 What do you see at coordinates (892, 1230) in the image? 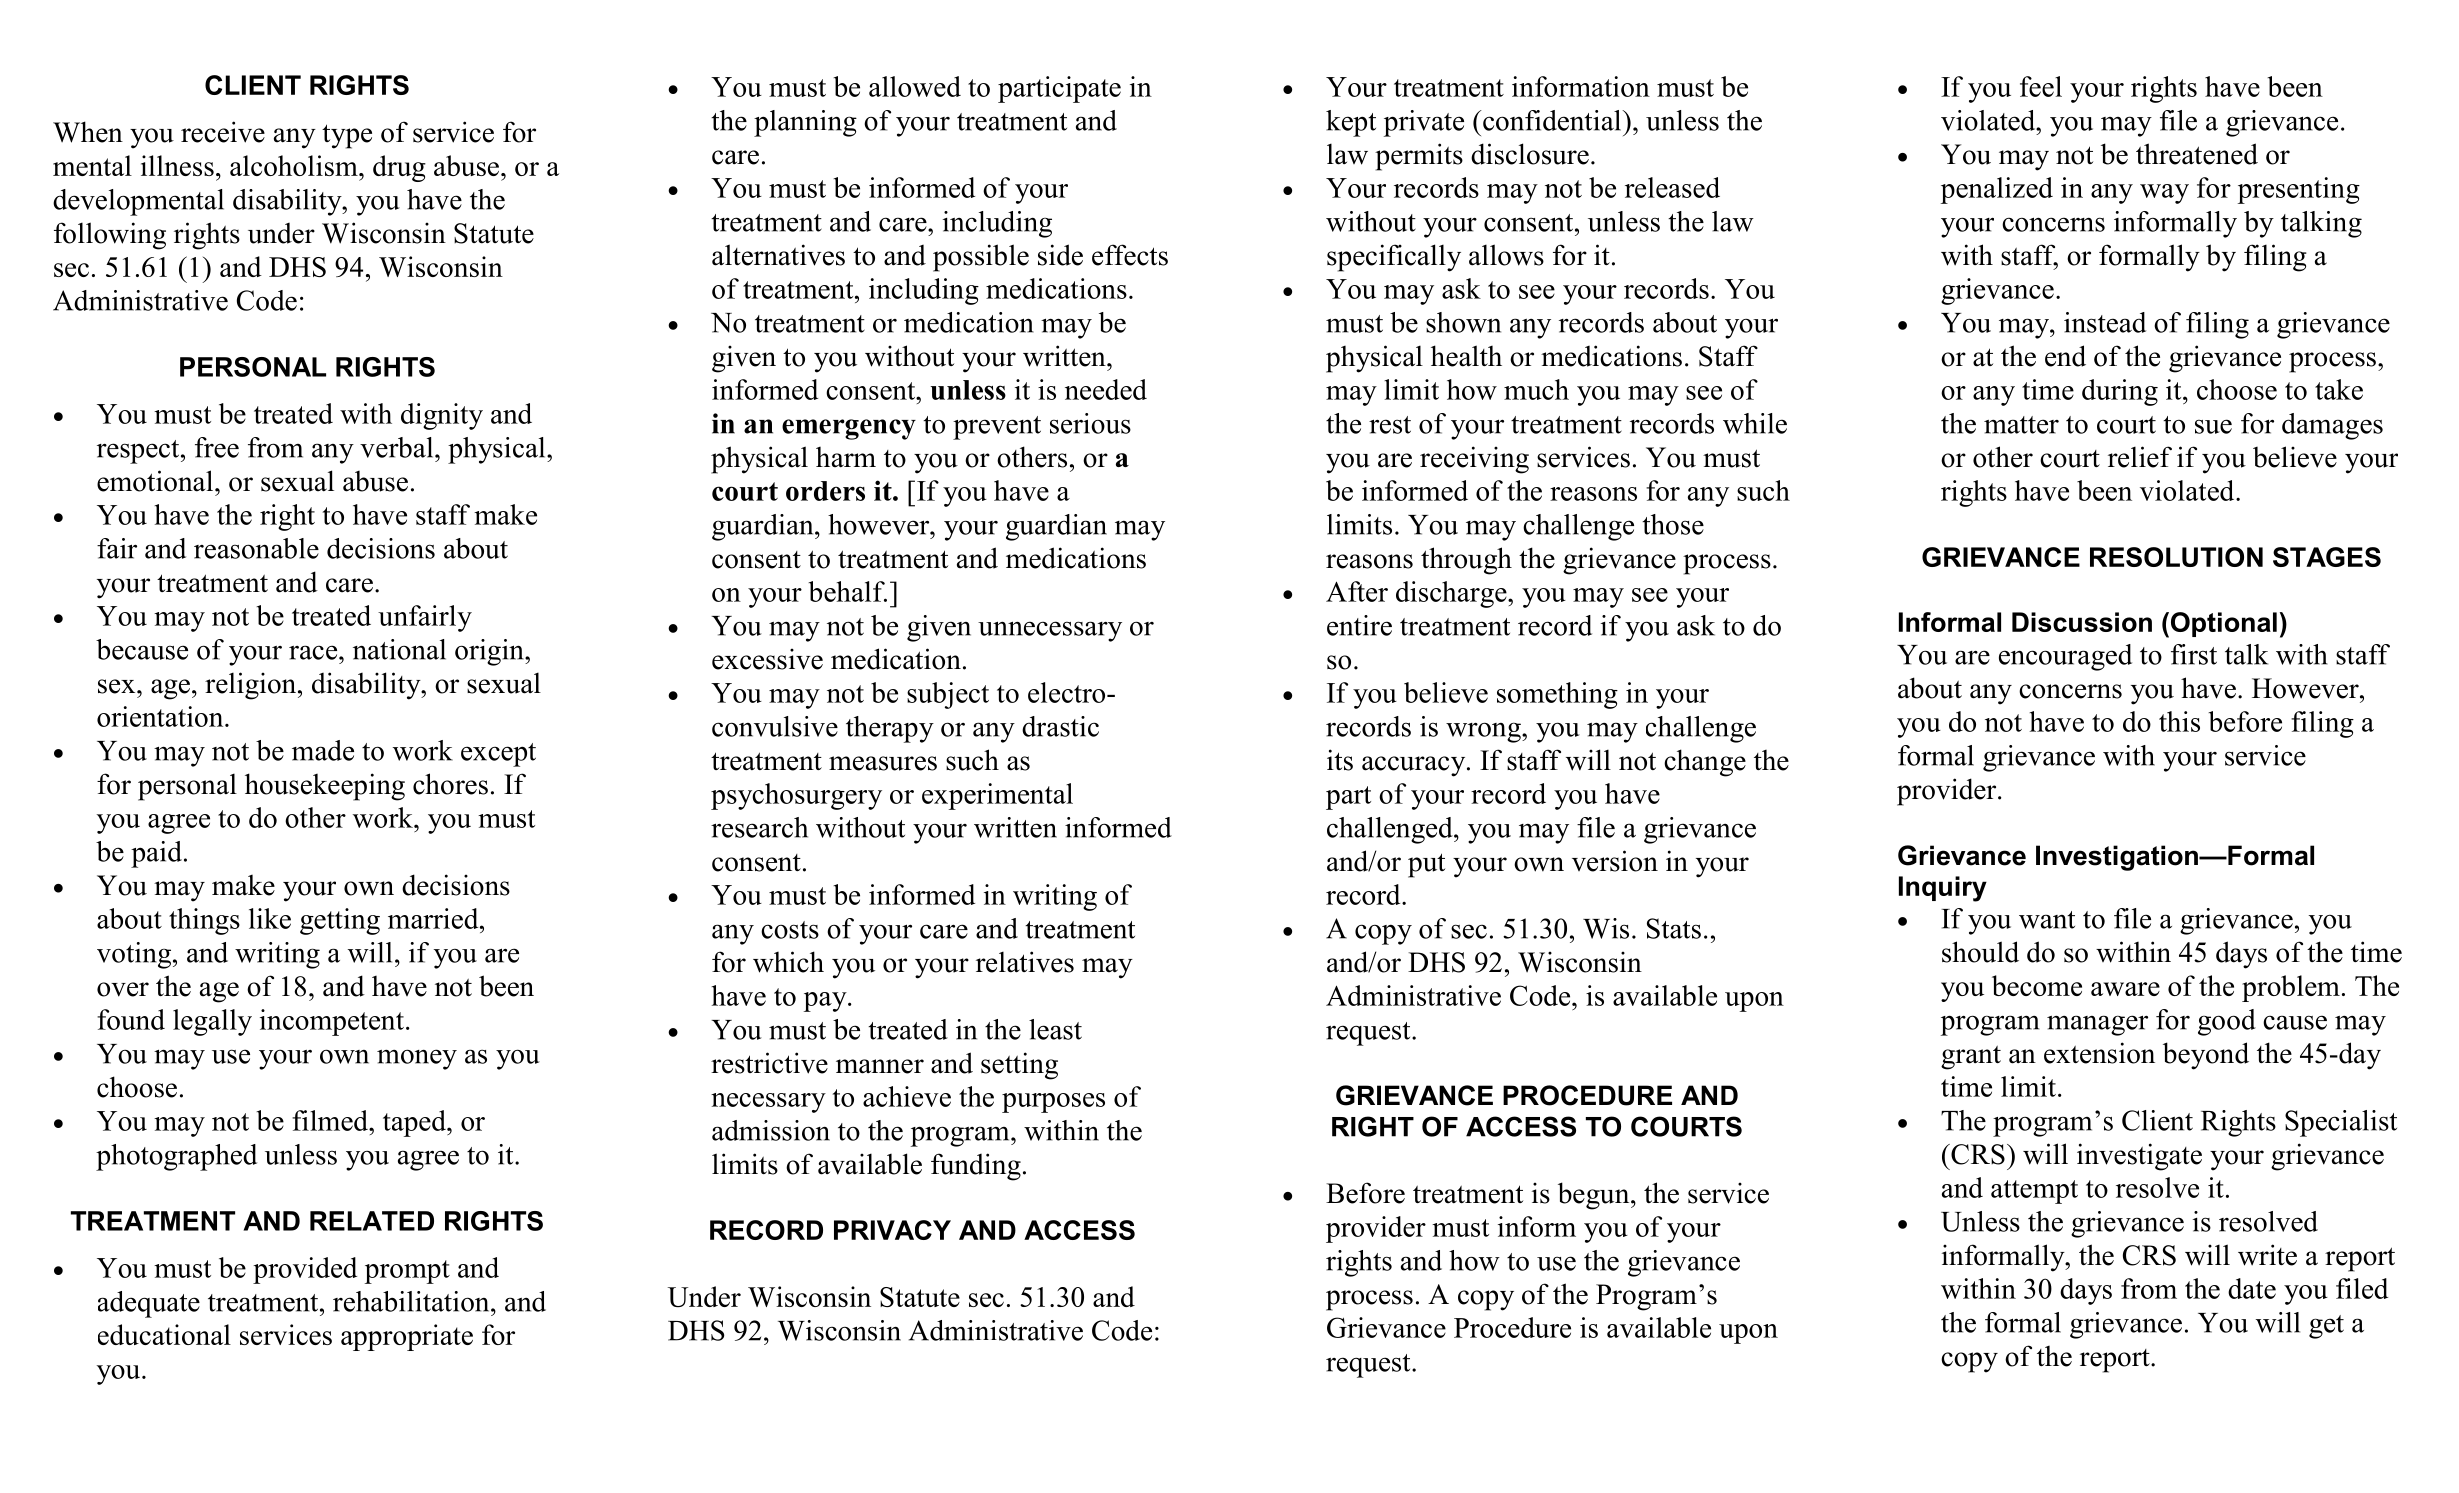
I see `PRIVACY` at bounding box center [892, 1230].
